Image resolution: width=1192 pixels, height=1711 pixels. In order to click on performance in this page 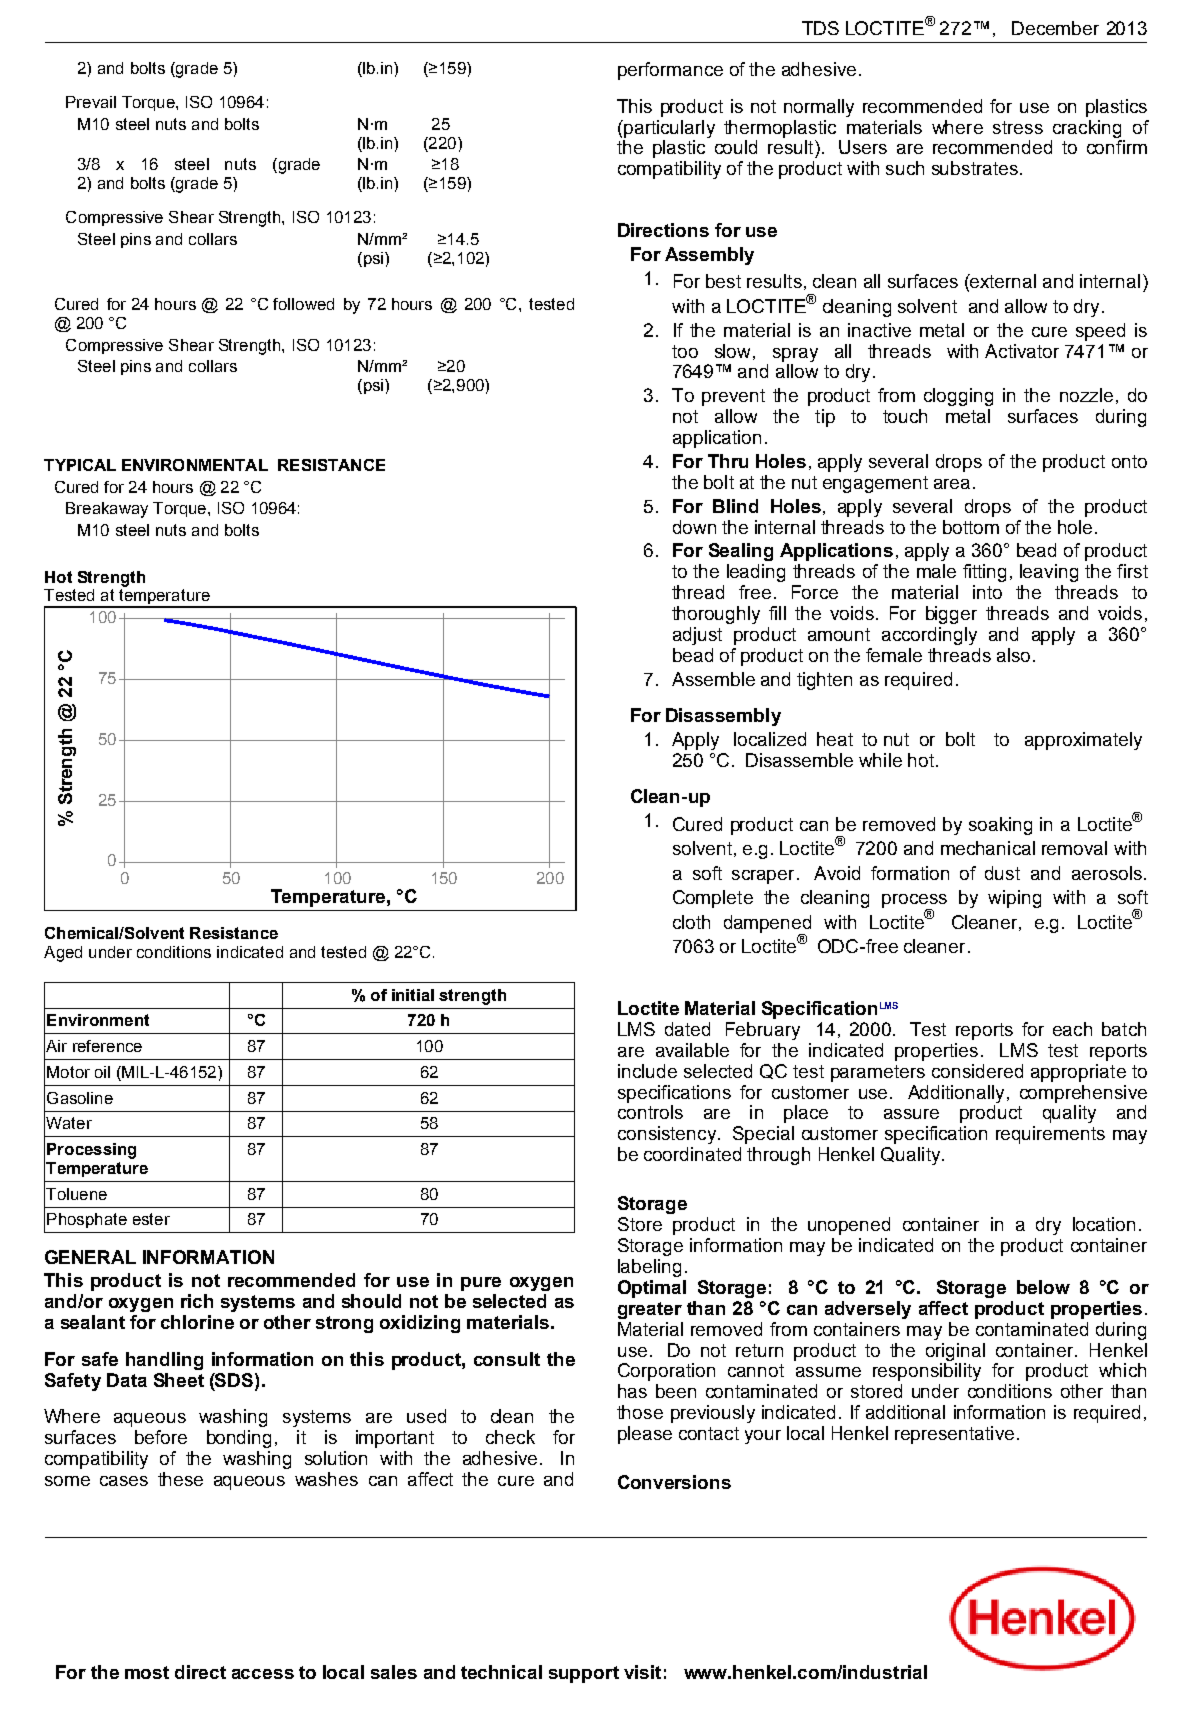, I will do `click(670, 71)`.
